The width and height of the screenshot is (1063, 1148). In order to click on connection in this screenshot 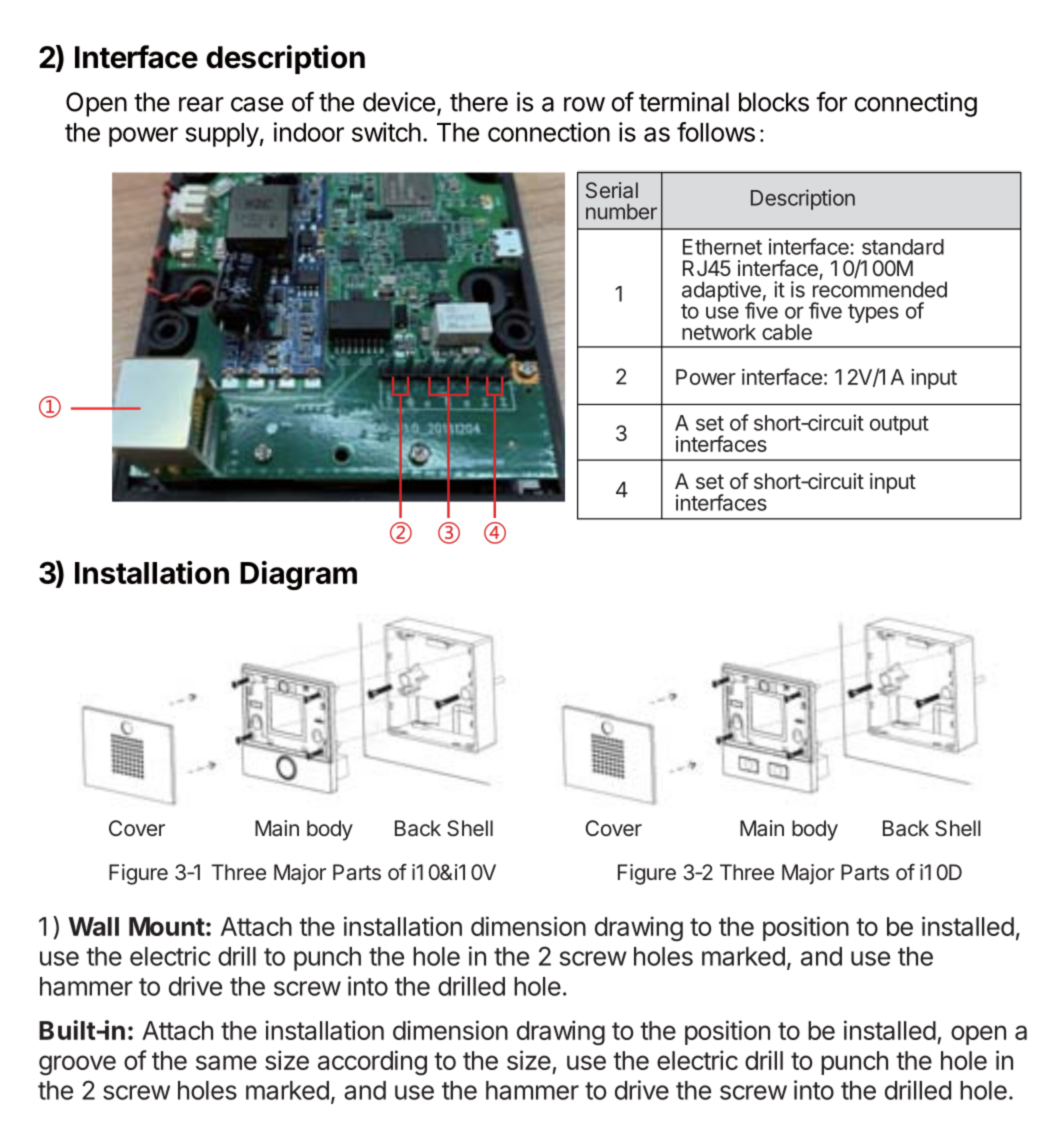, I will do `click(549, 132)`.
